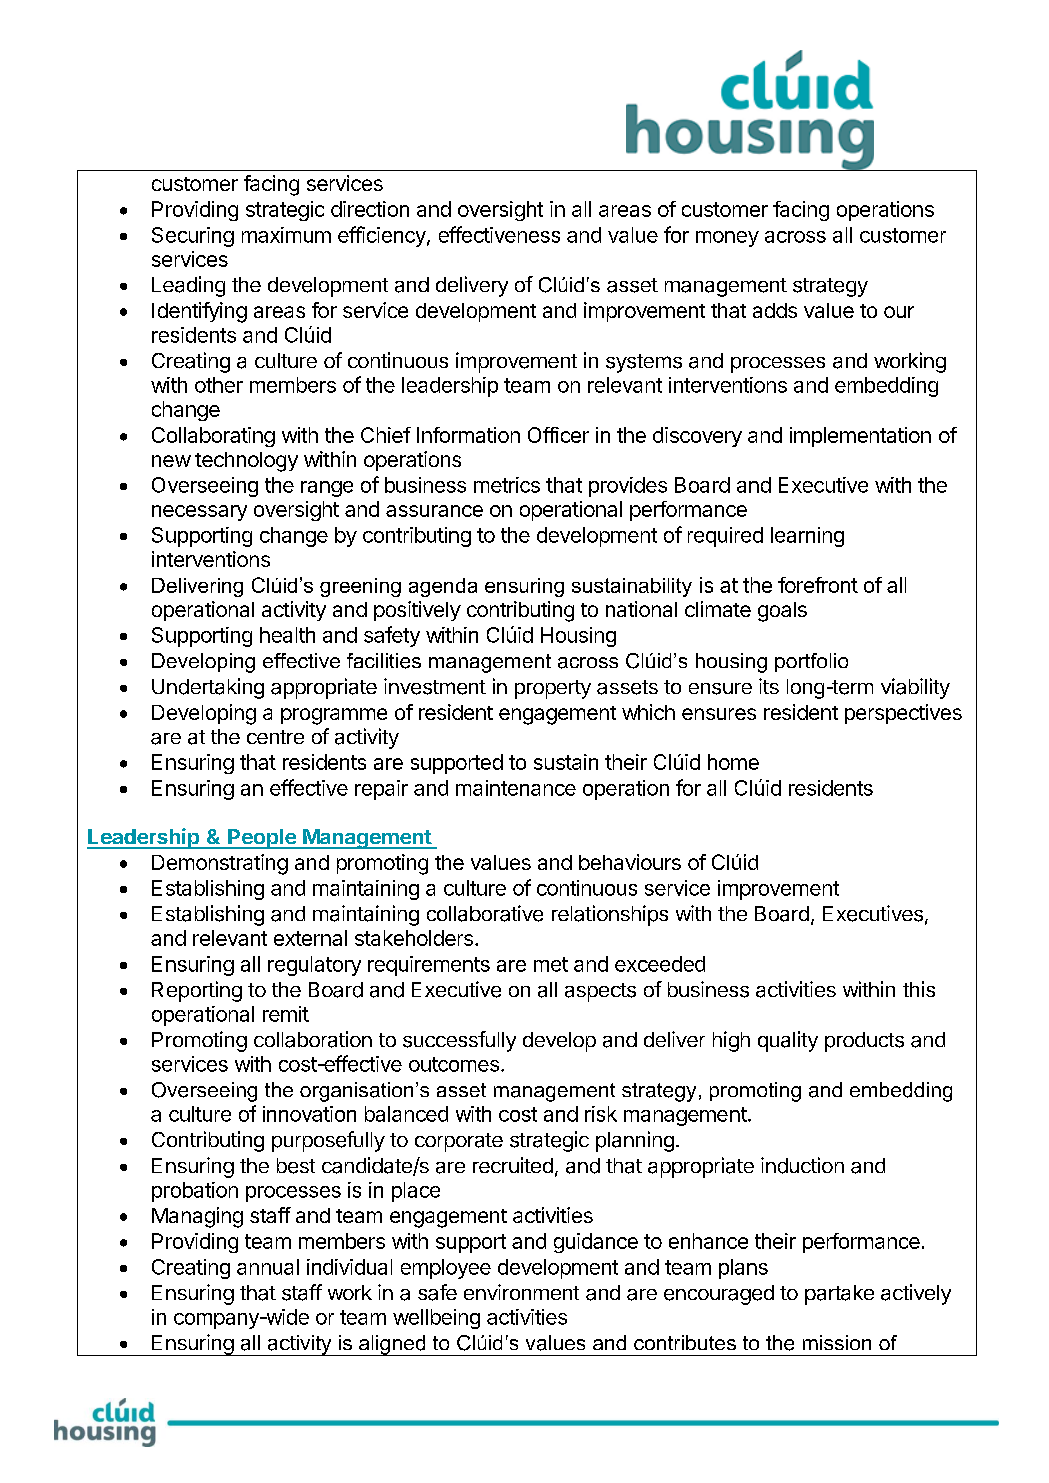  I want to click on money, so click(727, 239).
